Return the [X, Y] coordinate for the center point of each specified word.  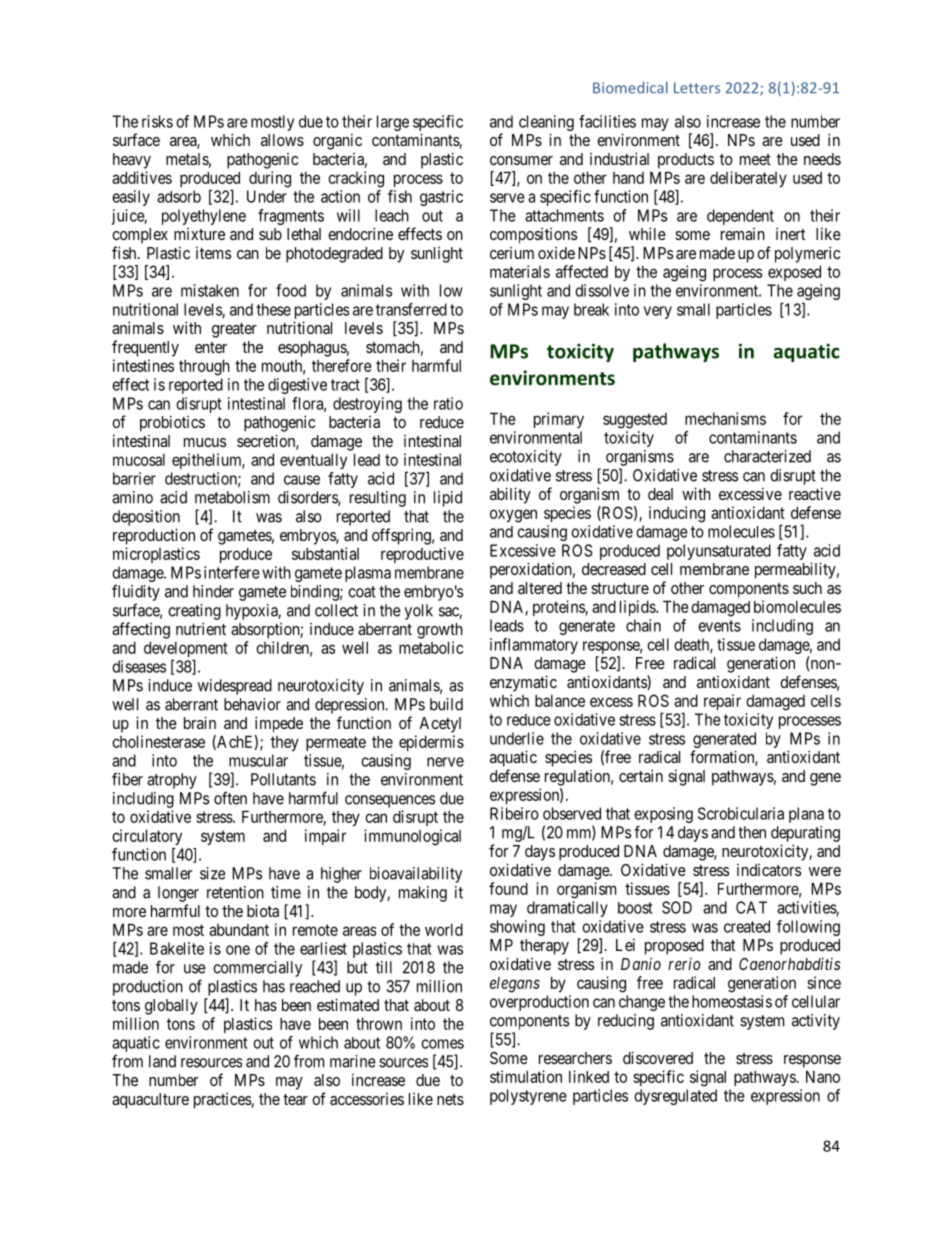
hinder [213, 591]
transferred [411, 309]
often [230, 798]
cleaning [546, 123]
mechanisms [725, 418]
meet [755, 159]
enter [211, 347]
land [162, 1061]
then [752, 832]
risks [157, 121]
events [719, 626]
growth [440, 631]
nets [450, 1099]
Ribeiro [514, 813]
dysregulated [675, 1097]
